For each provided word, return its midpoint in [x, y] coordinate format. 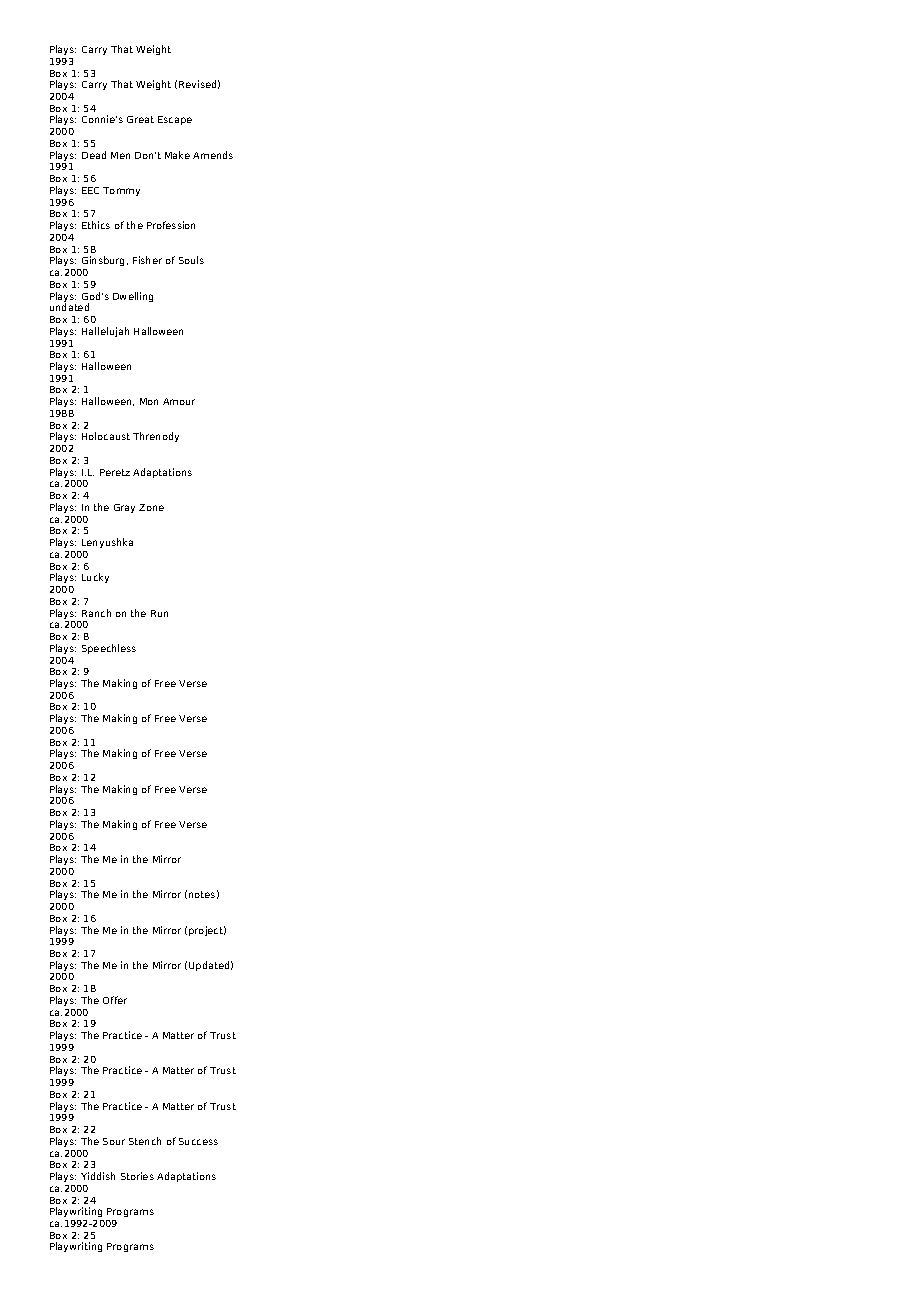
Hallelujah [105, 332]
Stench [145, 1141]
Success [198, 1141]
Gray [124, 508]
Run [159, 613]
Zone [151, 507]
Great [140, 119]
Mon [149, 401]
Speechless [109, 649]
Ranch [96, 613]
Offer [115, 1000]
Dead [94, 155]
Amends [213, 155]
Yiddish [98, 1176]
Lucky [95, 578]
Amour [179, 401]
